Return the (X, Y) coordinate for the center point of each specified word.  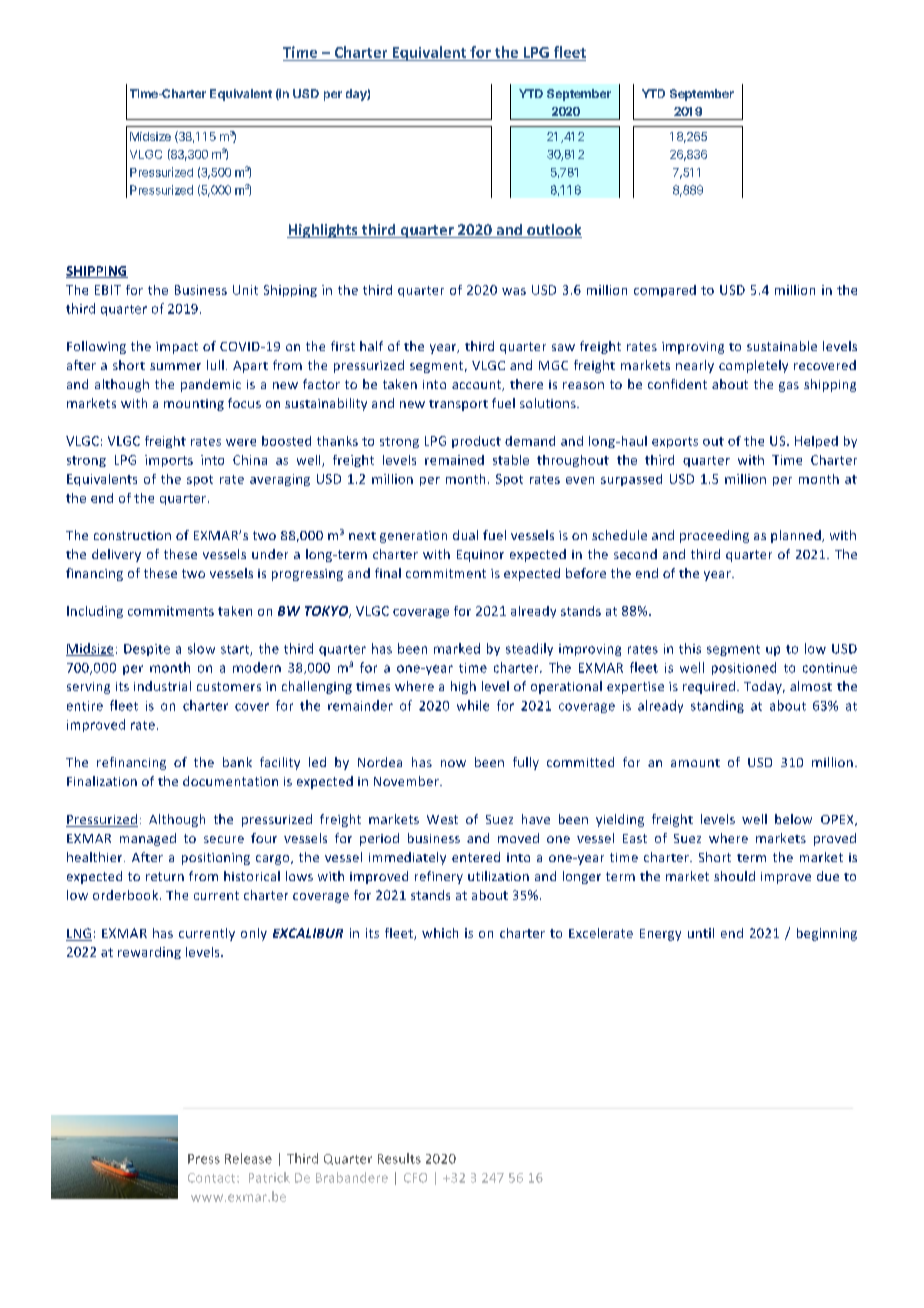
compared (665, 291)
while (473, 705)
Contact (213, 1178)
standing (717, 706)
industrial (162, 686)
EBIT (108, 290)
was (514, 291)
